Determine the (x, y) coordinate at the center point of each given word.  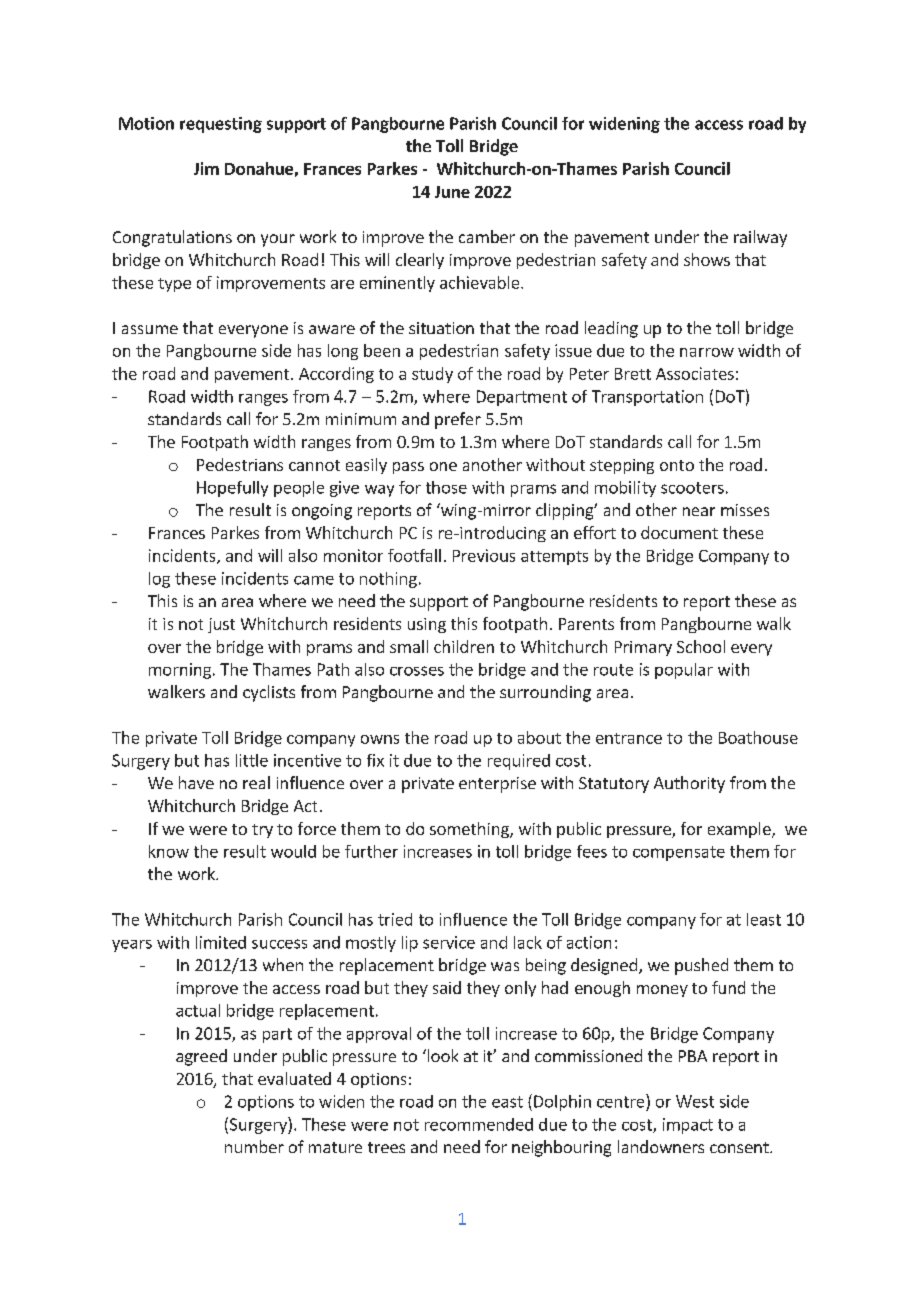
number (254, 1146)
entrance (629, 738)
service (449, 942)
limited (221, 942)
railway (760, 238)
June (452, 192)
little (252, 760)
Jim (206, 168)
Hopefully (232, 489)
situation (441, 328)
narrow (707, 352)
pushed (701, 966)
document (679, 532)
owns (380, 739)
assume (150, 329)
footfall (414, 555)
